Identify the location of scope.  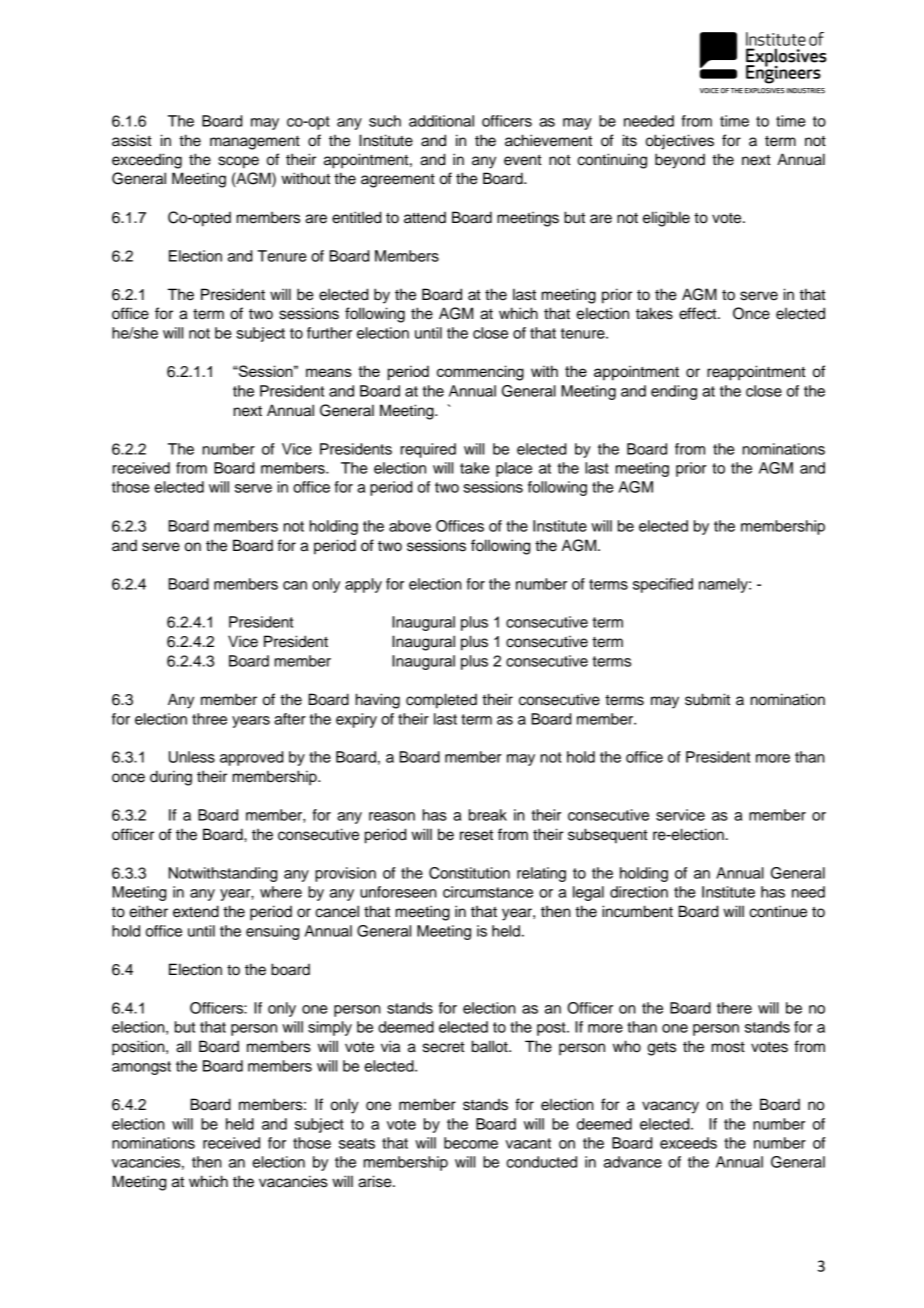
(238, 162).
